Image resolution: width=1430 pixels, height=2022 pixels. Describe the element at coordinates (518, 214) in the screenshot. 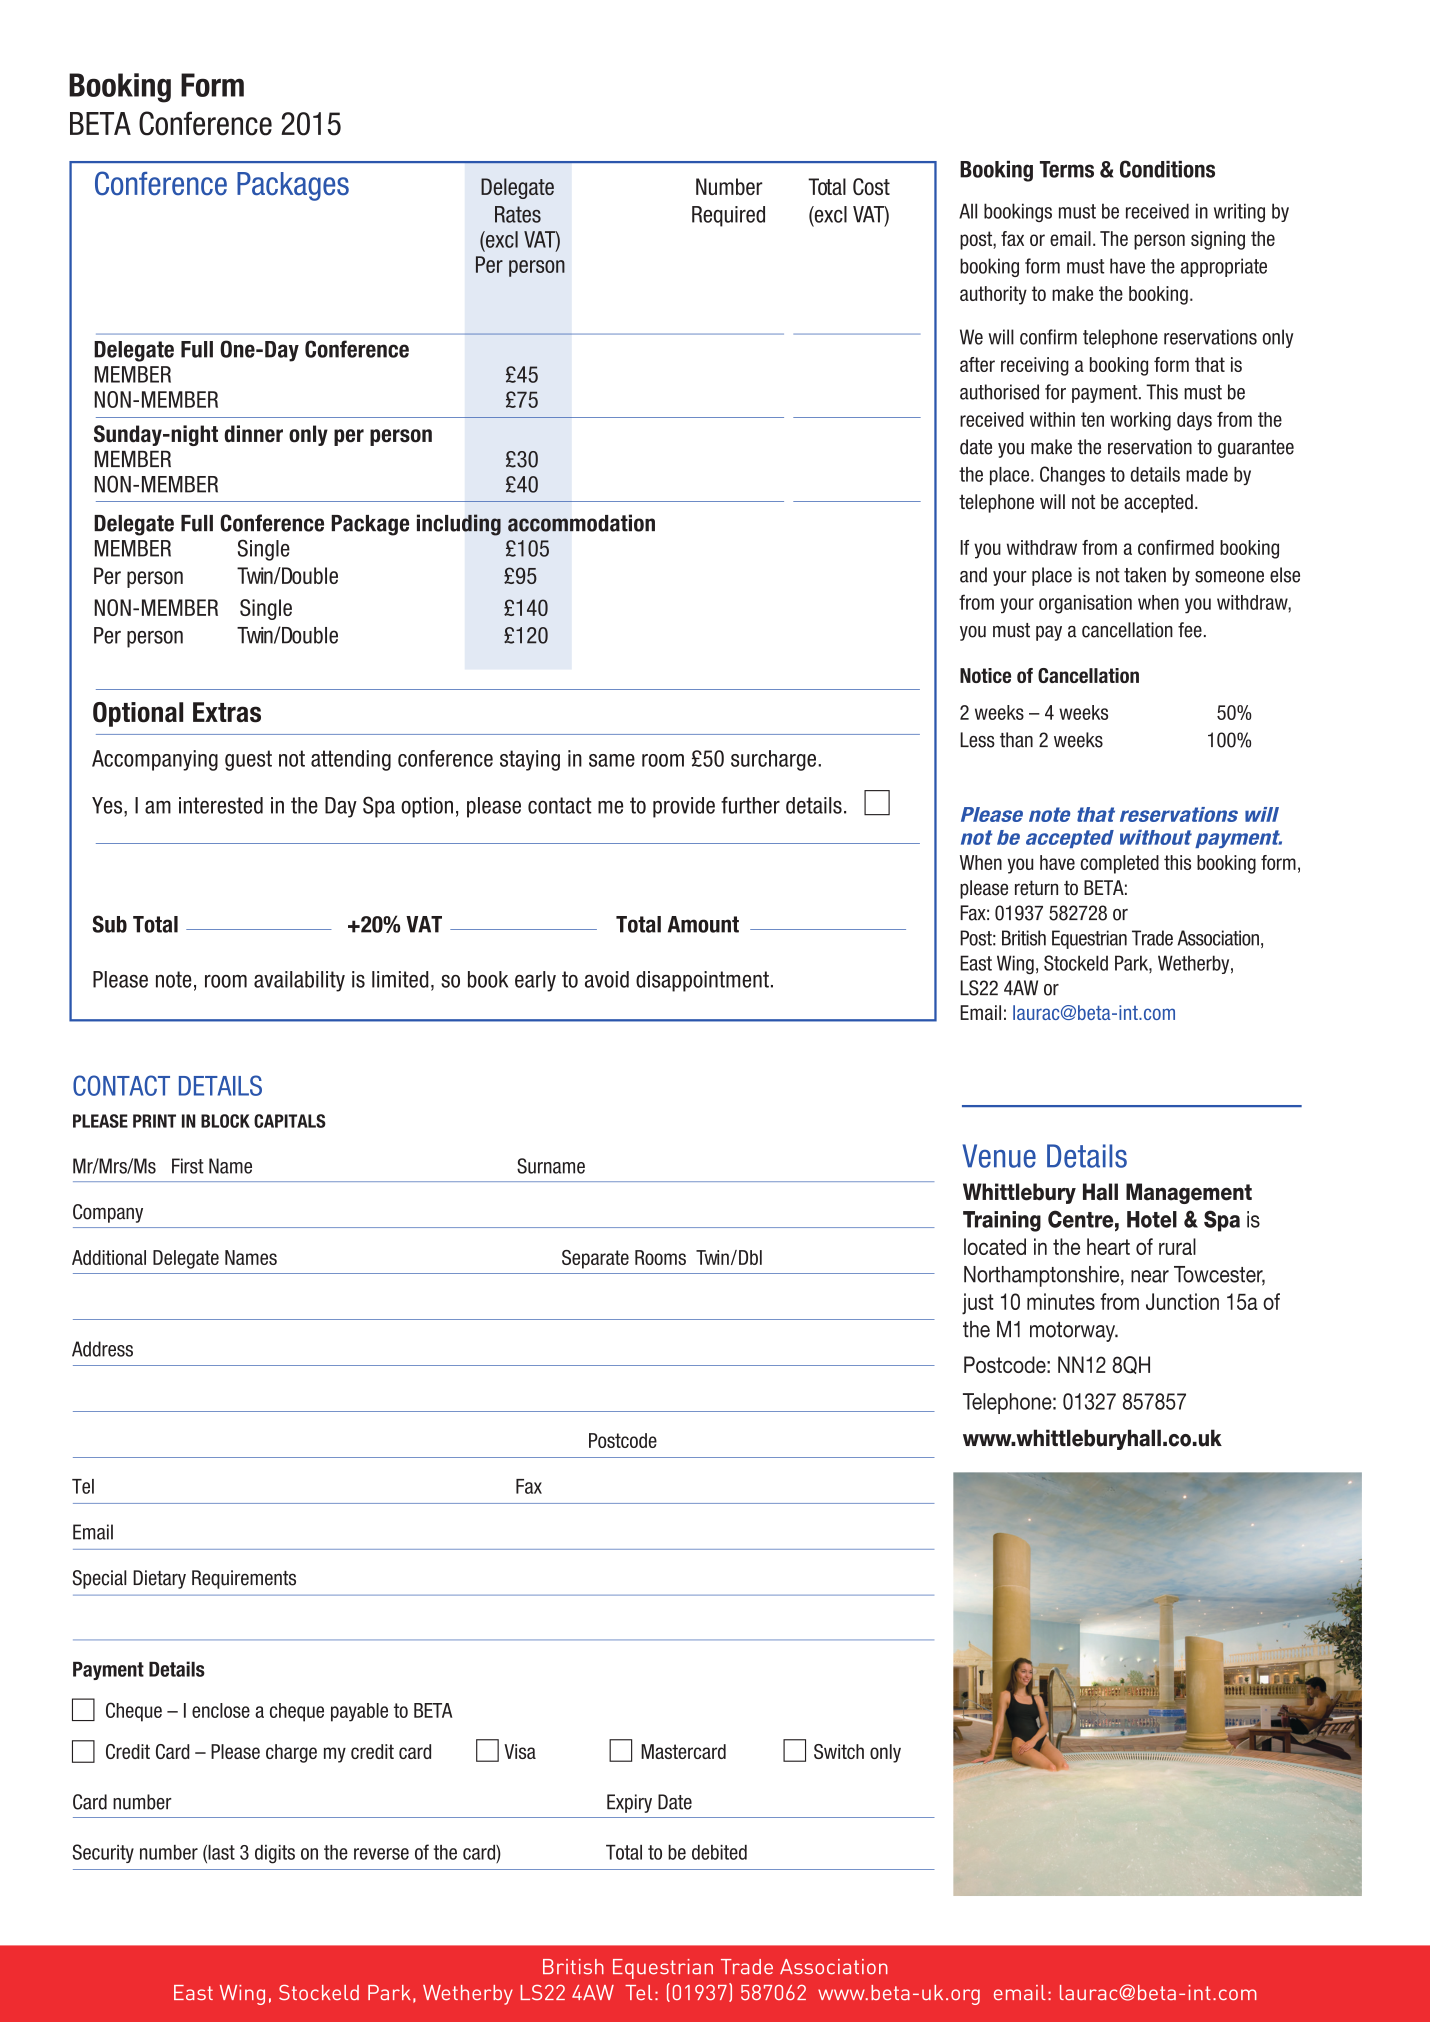

I see `Rates` at that location.
